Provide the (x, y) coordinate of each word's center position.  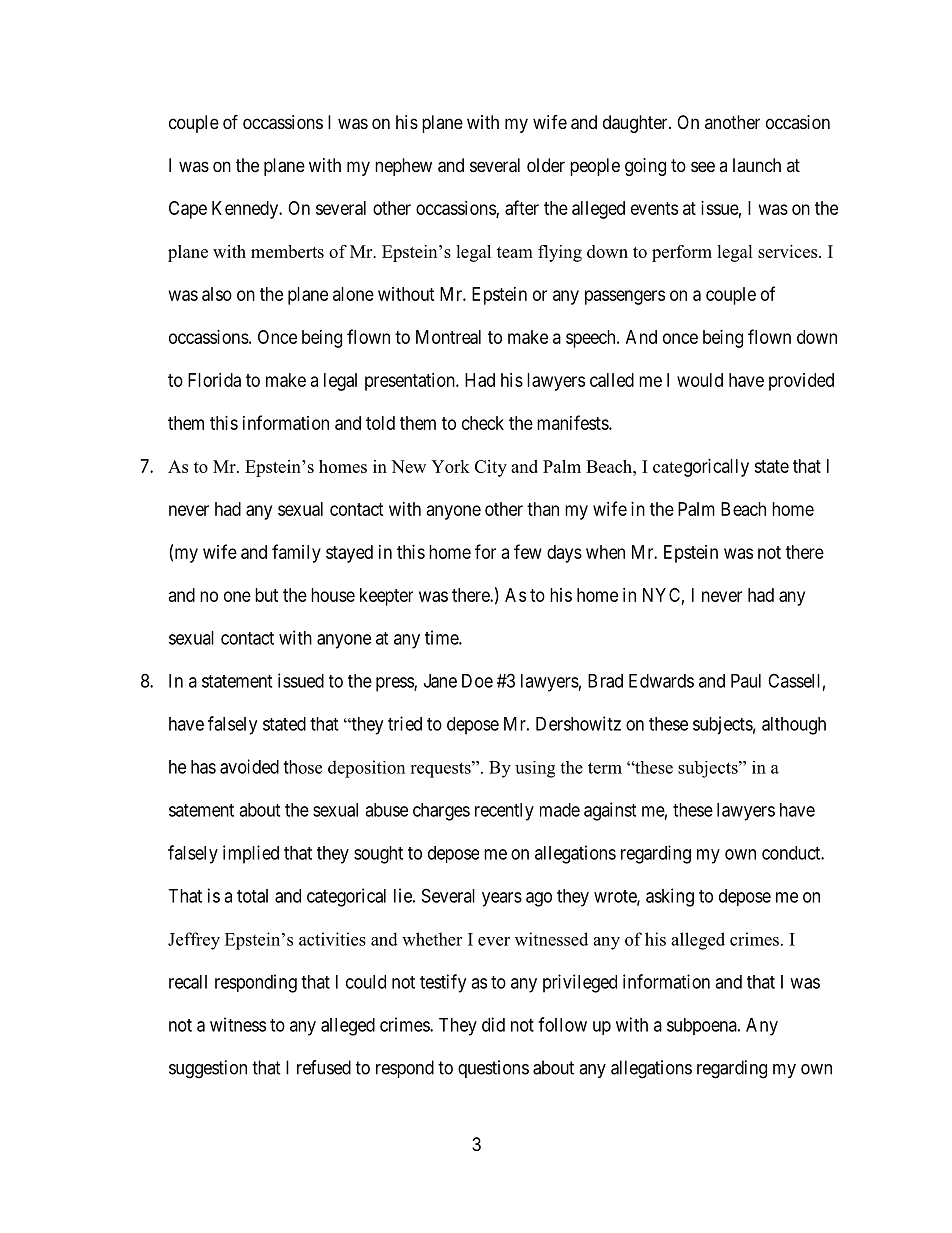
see (703, 166)
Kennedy (246, 210)
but (266, 595)
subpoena (703, 1026)
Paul (746, 681)
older (546, 165)
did (493, 1024)
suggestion (208, 1069)
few (528, 551)
